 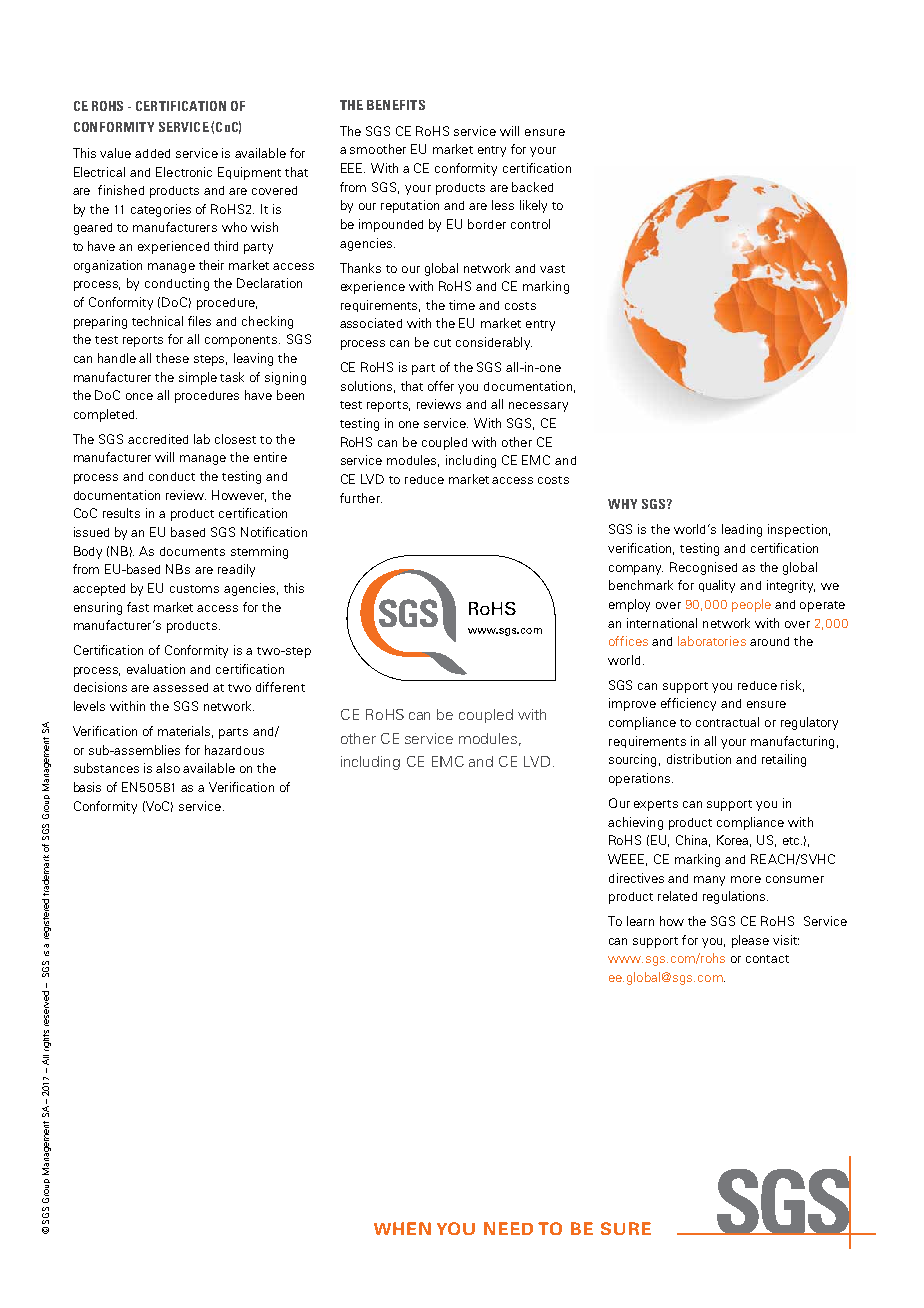 What do you see at coordinates (750, 941) in the document?
I see `please` at bounding box center [750, 941].
